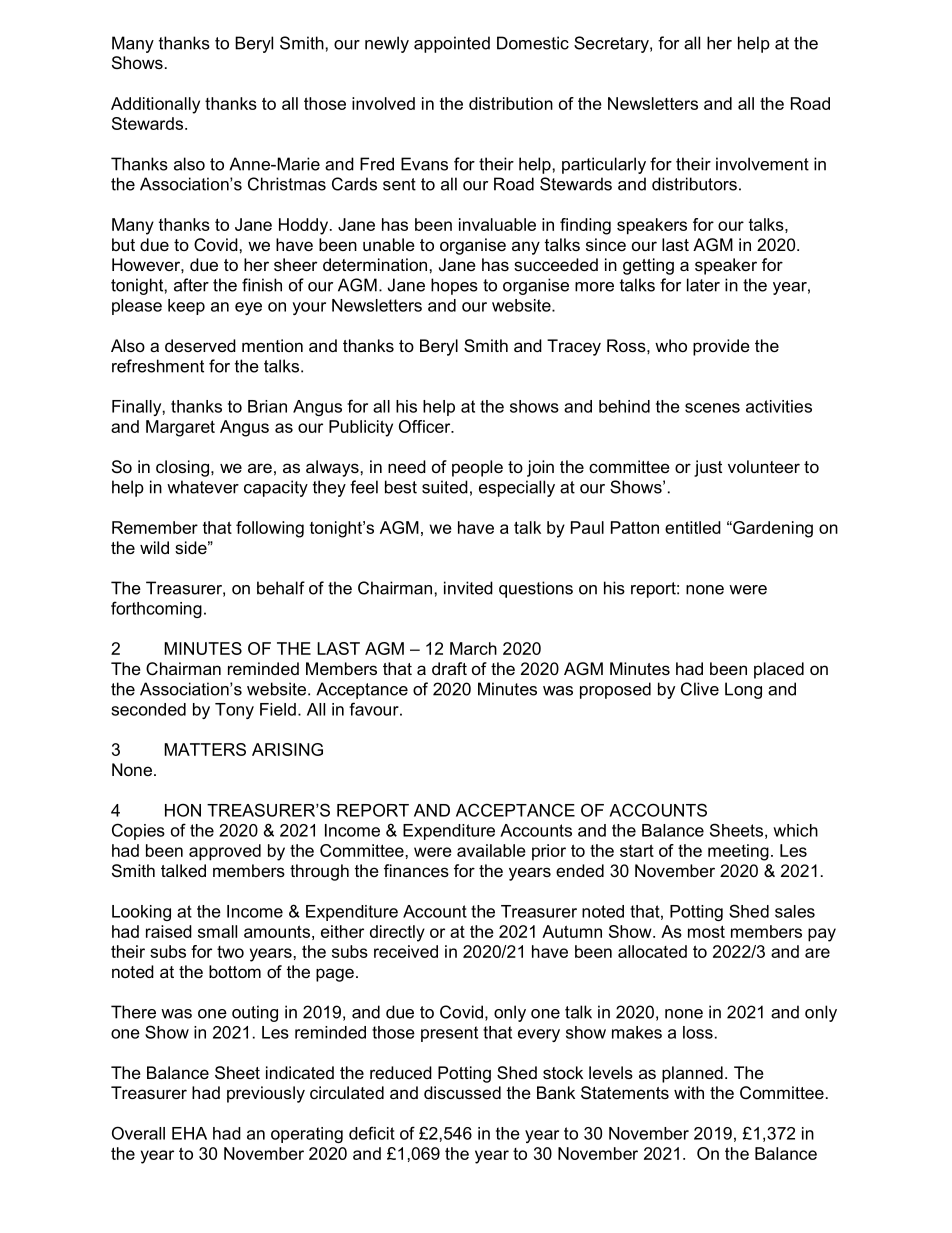 The image size is (952, 1233). I want to click on appointed, so click(452, 44).
